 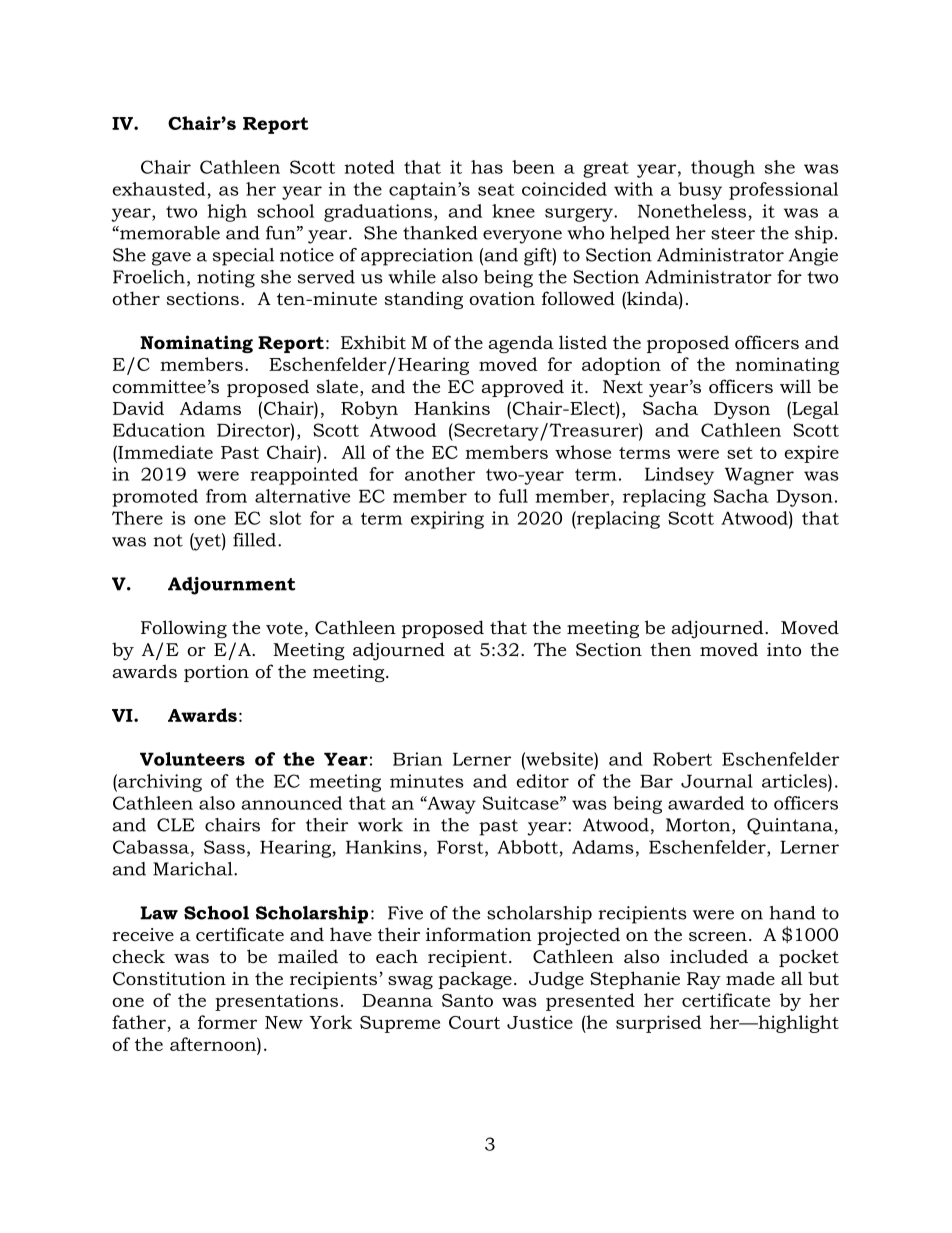 I want to click on will, so click(x=795, y=386).
